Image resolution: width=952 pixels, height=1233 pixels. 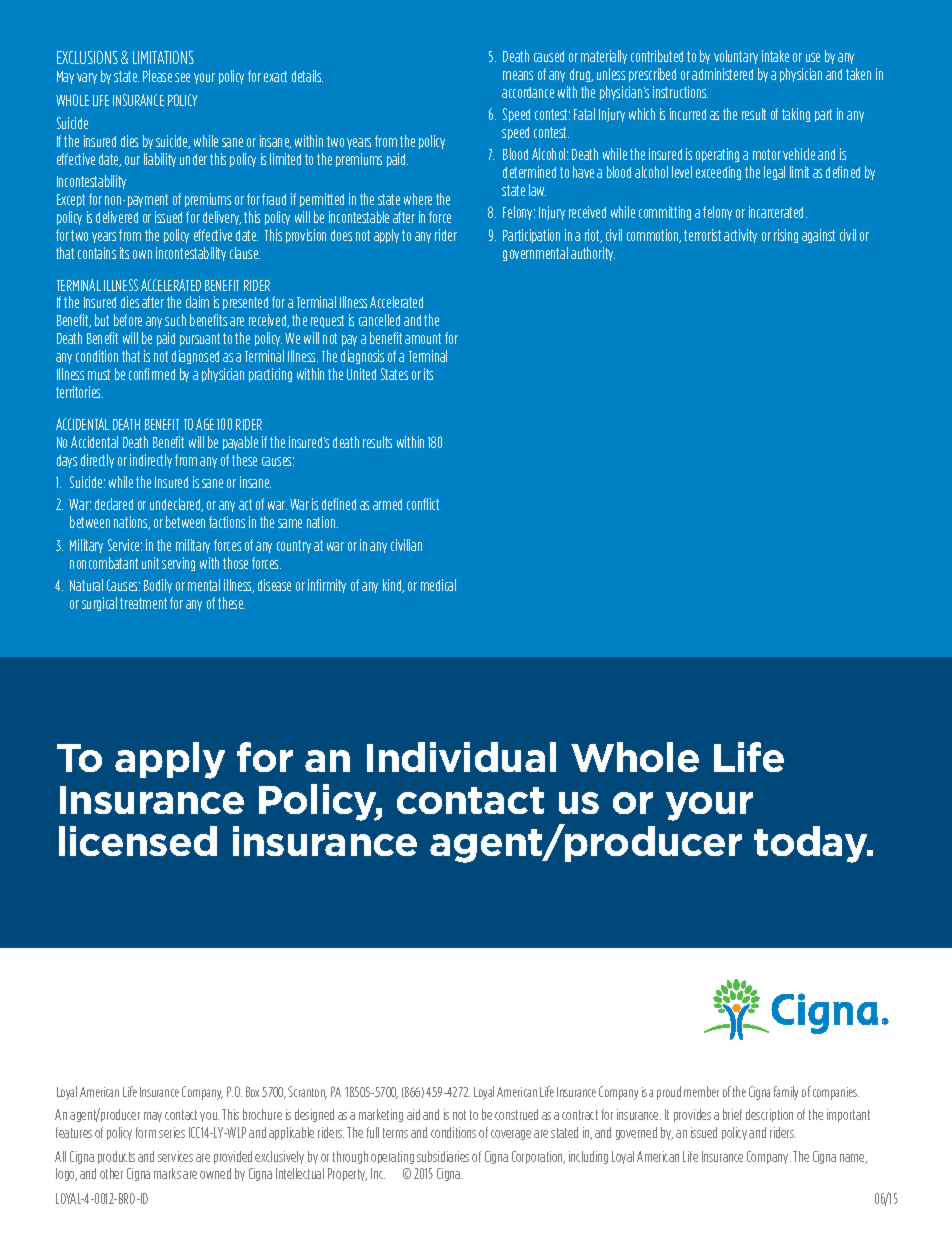 I want to click on licensed, so click(x=138, y=841).
